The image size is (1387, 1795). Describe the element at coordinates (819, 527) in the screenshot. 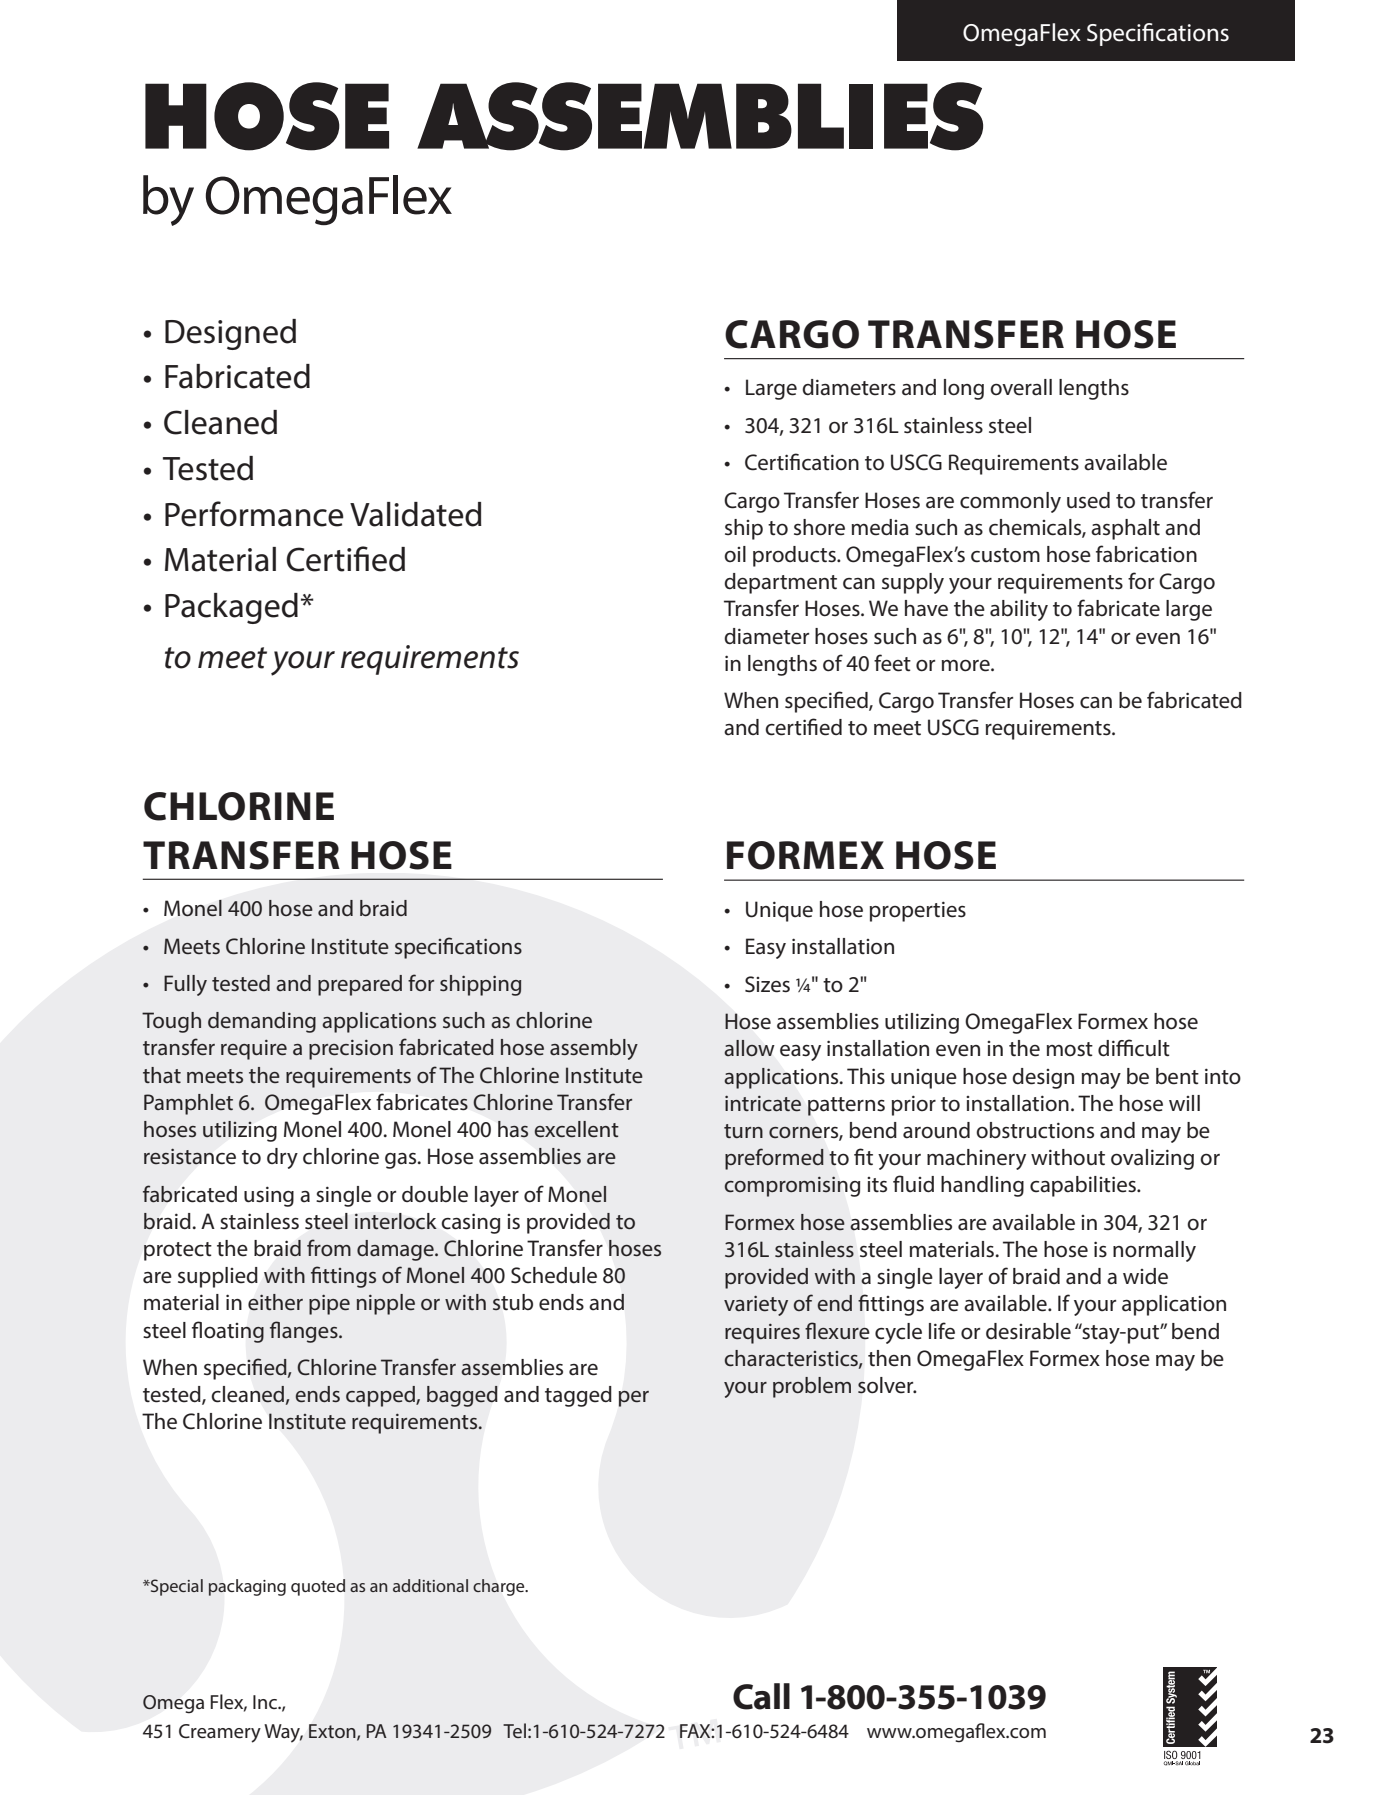

I see `shore` at that location.
